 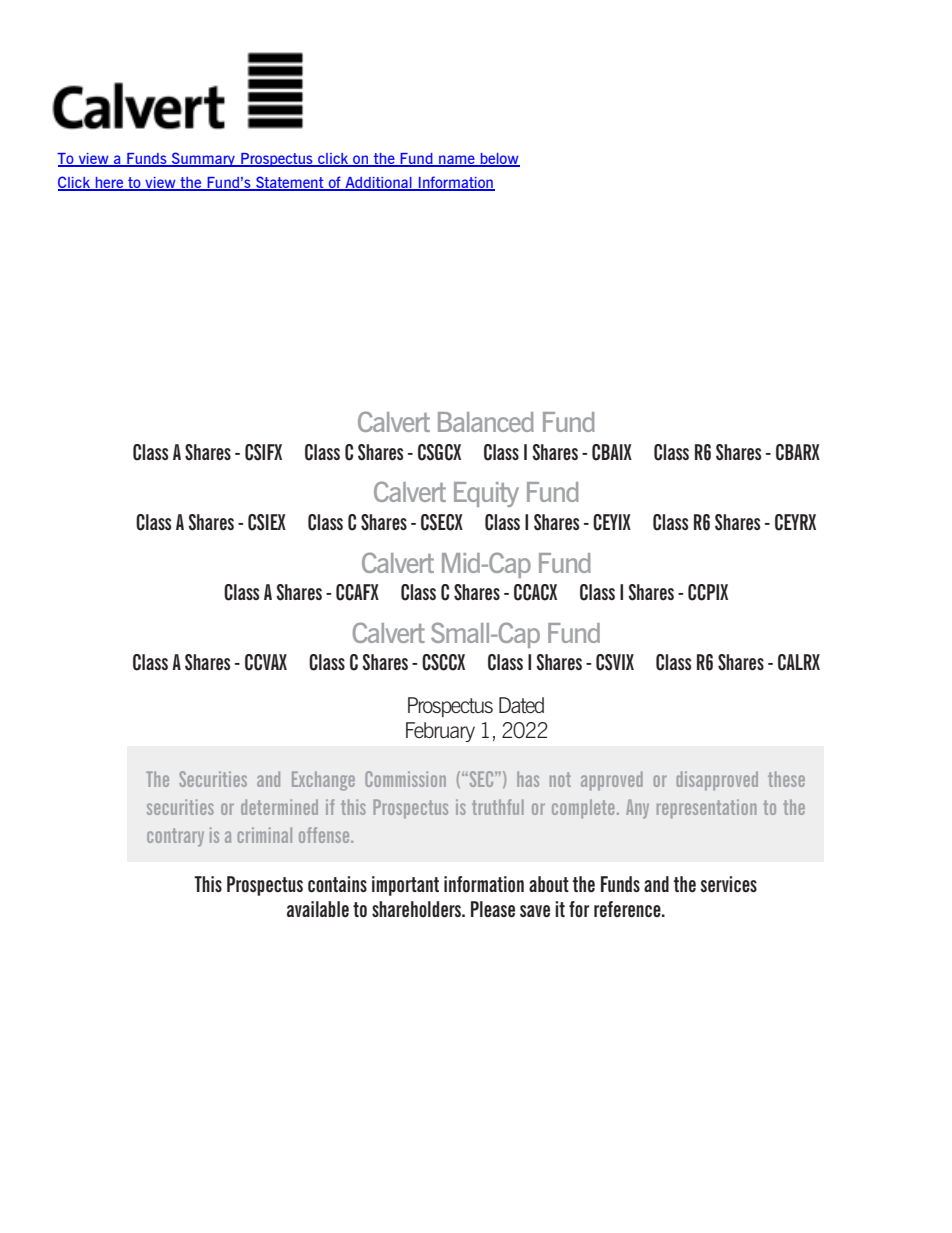 What do you see at coordinates (175, 837) in the page?
I see `contrary` at bounding box center [175, 837].
